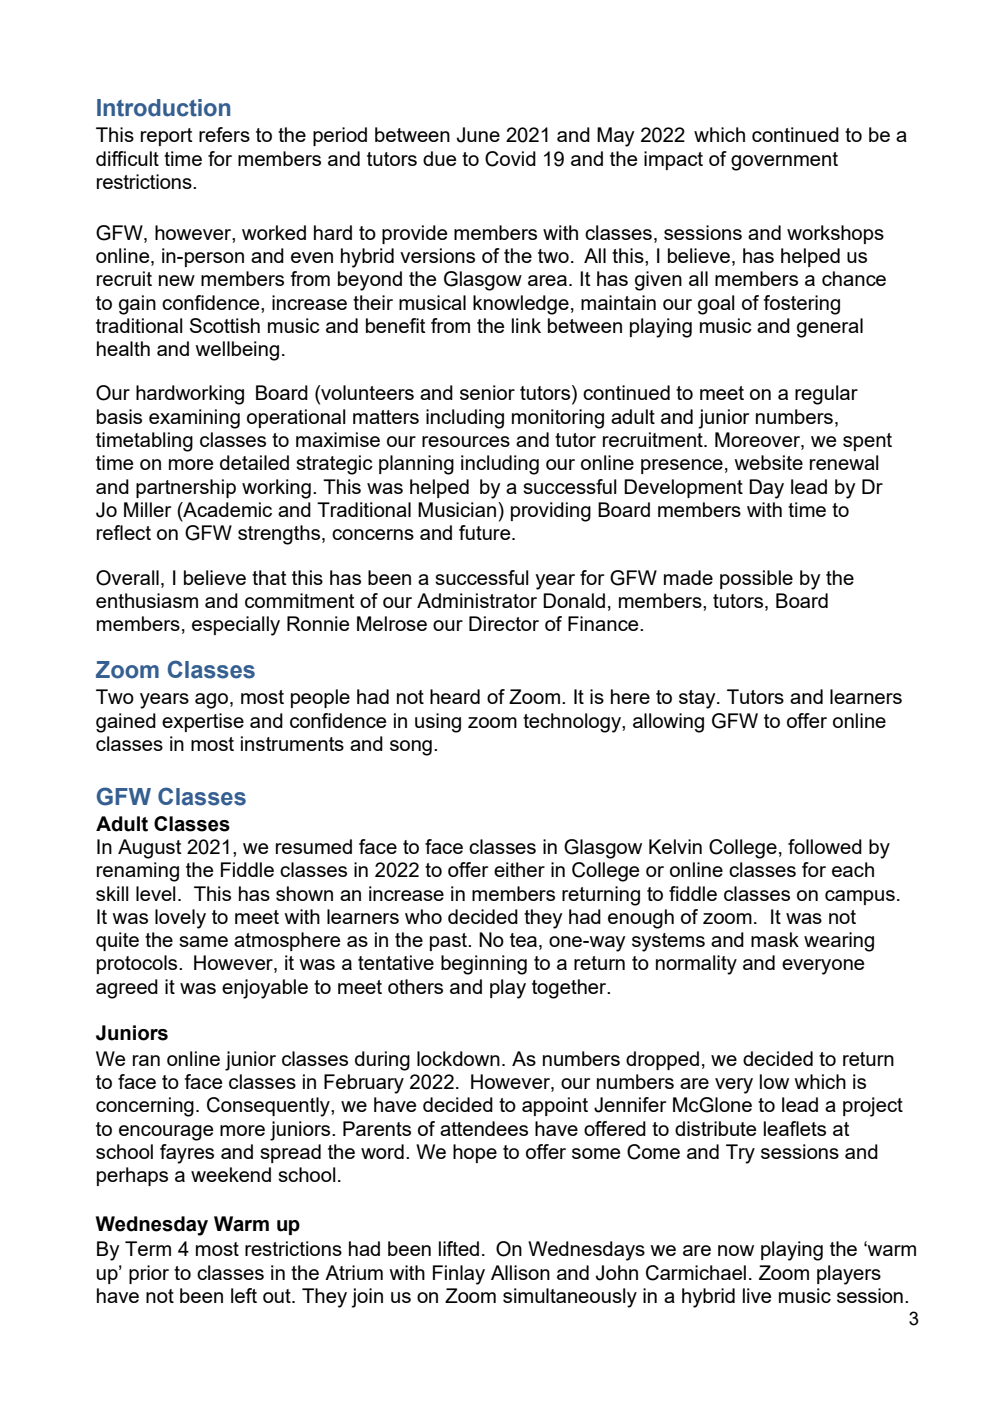 The height and width of the screenshot is (1422, 1005). What do you see at coordinates (775, 939) in the screenshot?
I see `mask` at bounding box center [775, 939].
